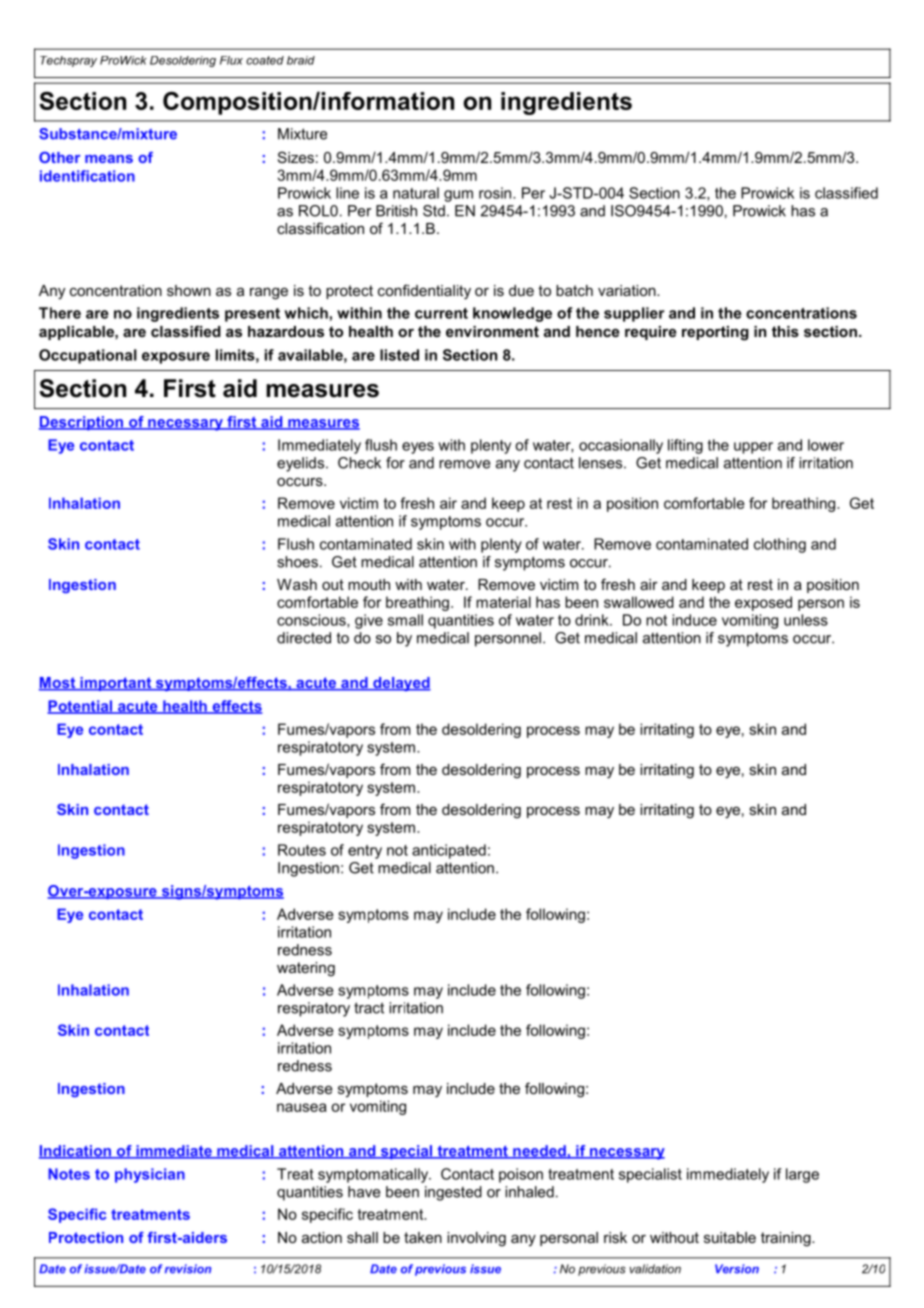 The height and width of the screenshot is (1308, 924). What do you see at coordinates (416, 193) in the screenshot?
I see `natural` at bounding box center [416, 193].
